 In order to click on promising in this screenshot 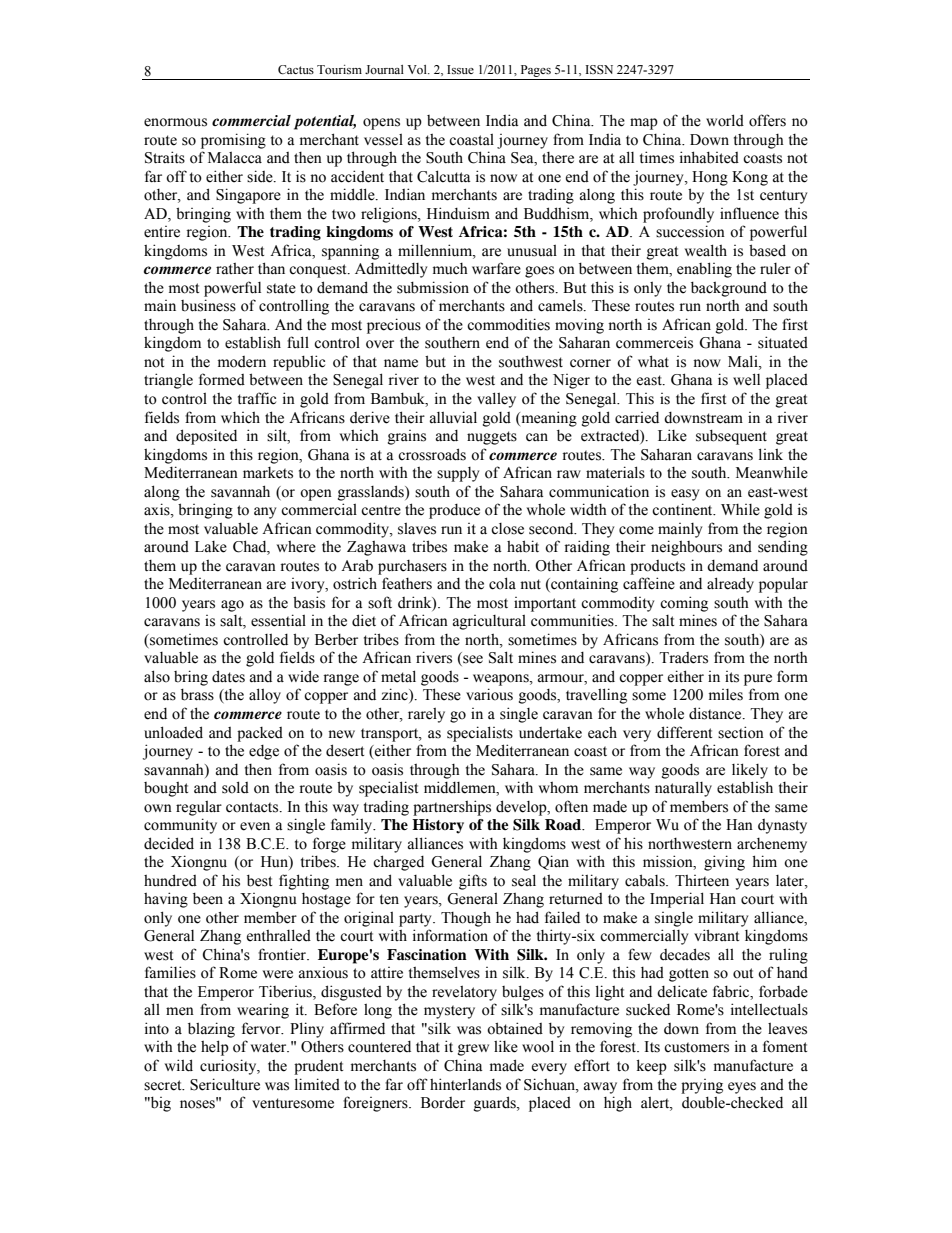, I will do `click(233, 141)`.
